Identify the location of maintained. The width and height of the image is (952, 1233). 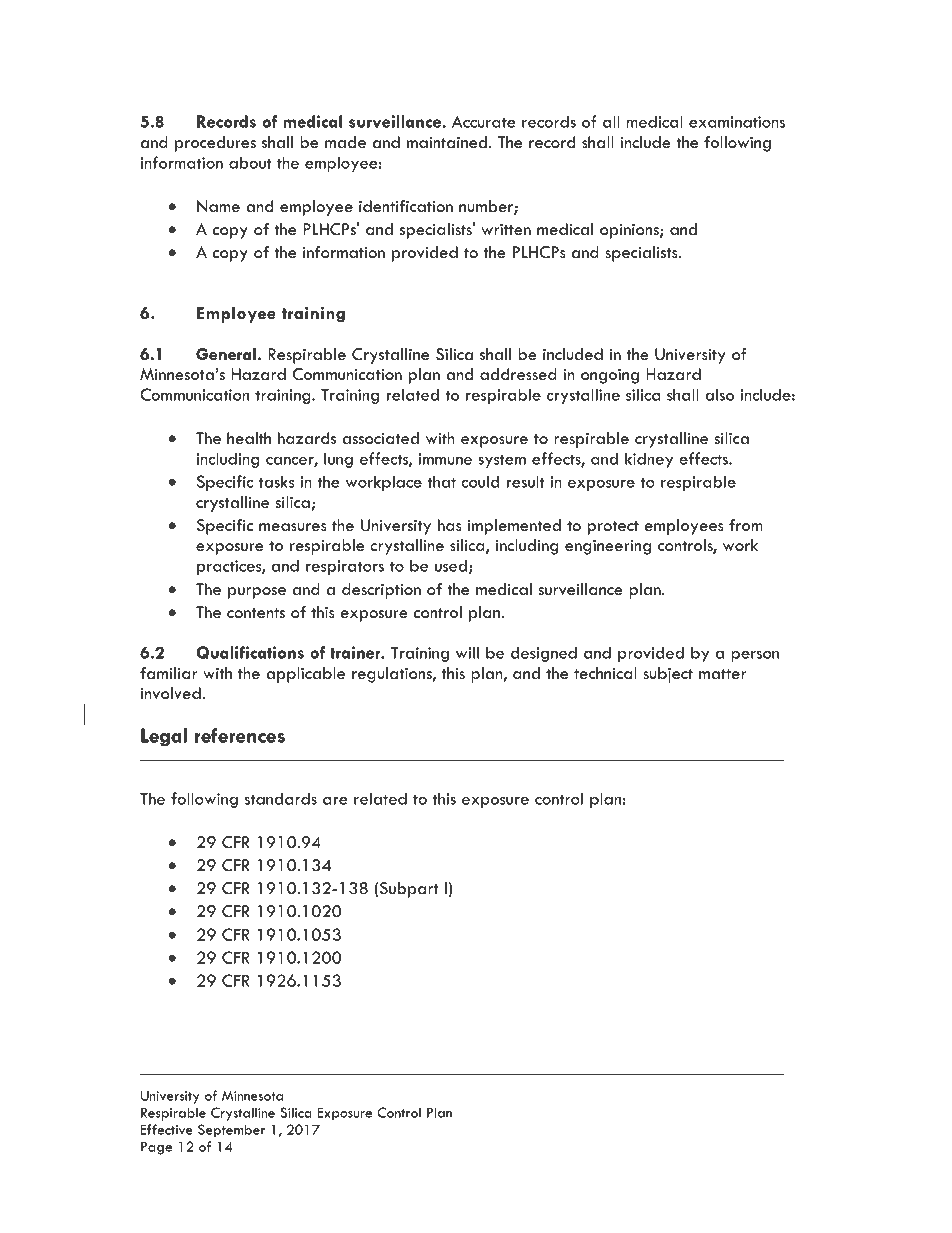
(447, 142).
